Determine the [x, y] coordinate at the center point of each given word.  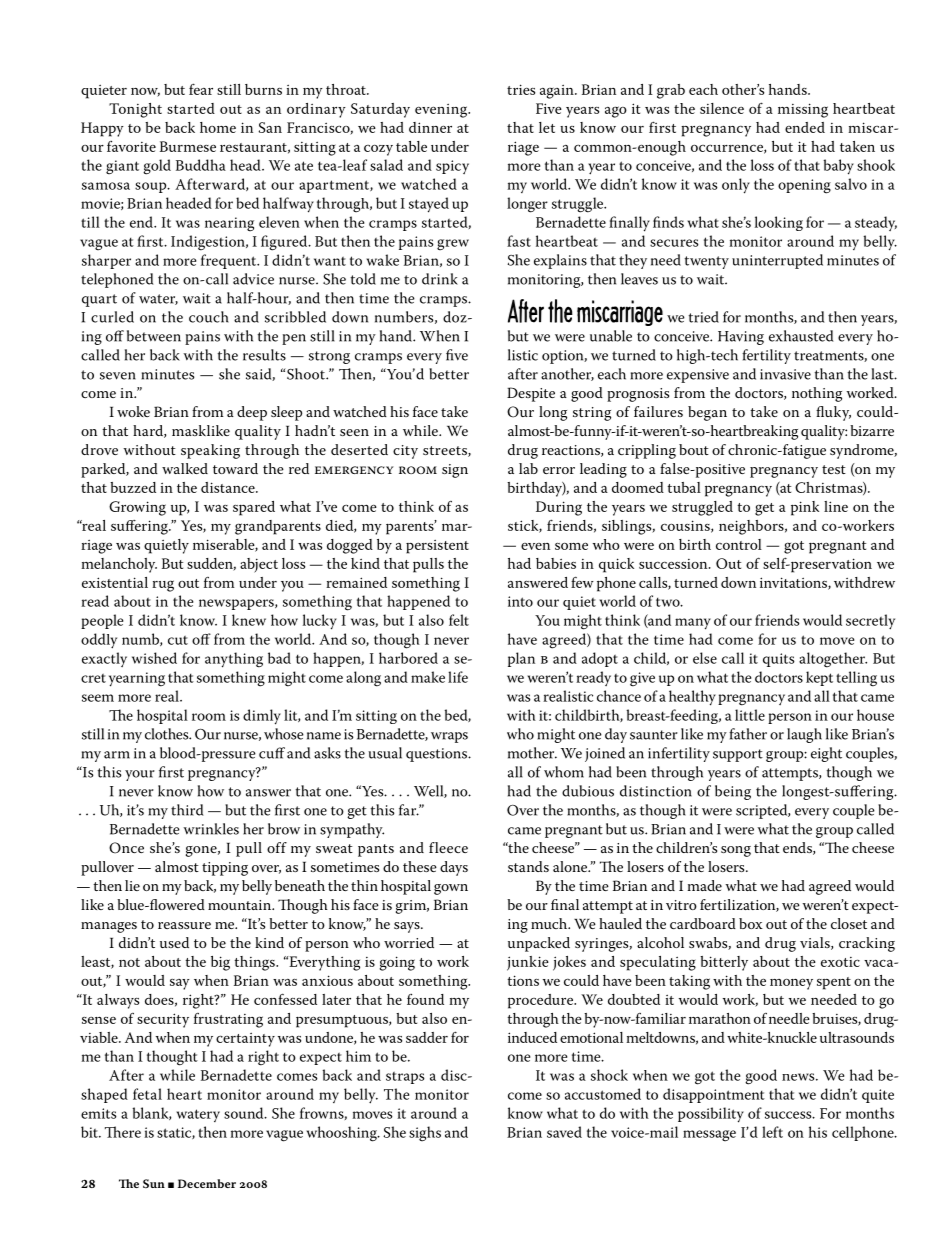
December [207, 1183]
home [218, 127]
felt [459, 620]
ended [805, 127]
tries [521, 89]
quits [779, 660]
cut [178, 640]
